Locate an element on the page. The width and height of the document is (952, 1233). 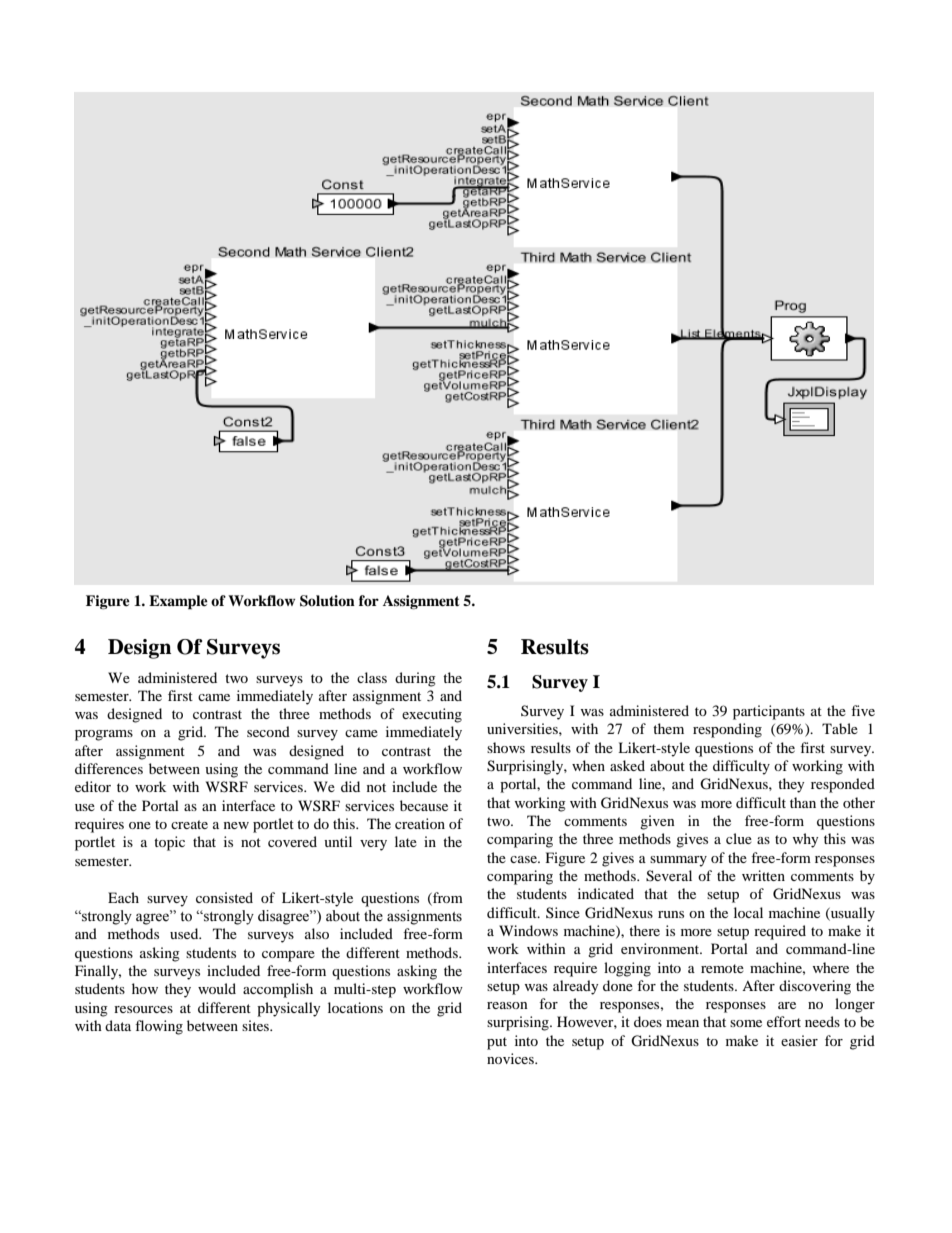
Example is located at coordinates (178, 602).
